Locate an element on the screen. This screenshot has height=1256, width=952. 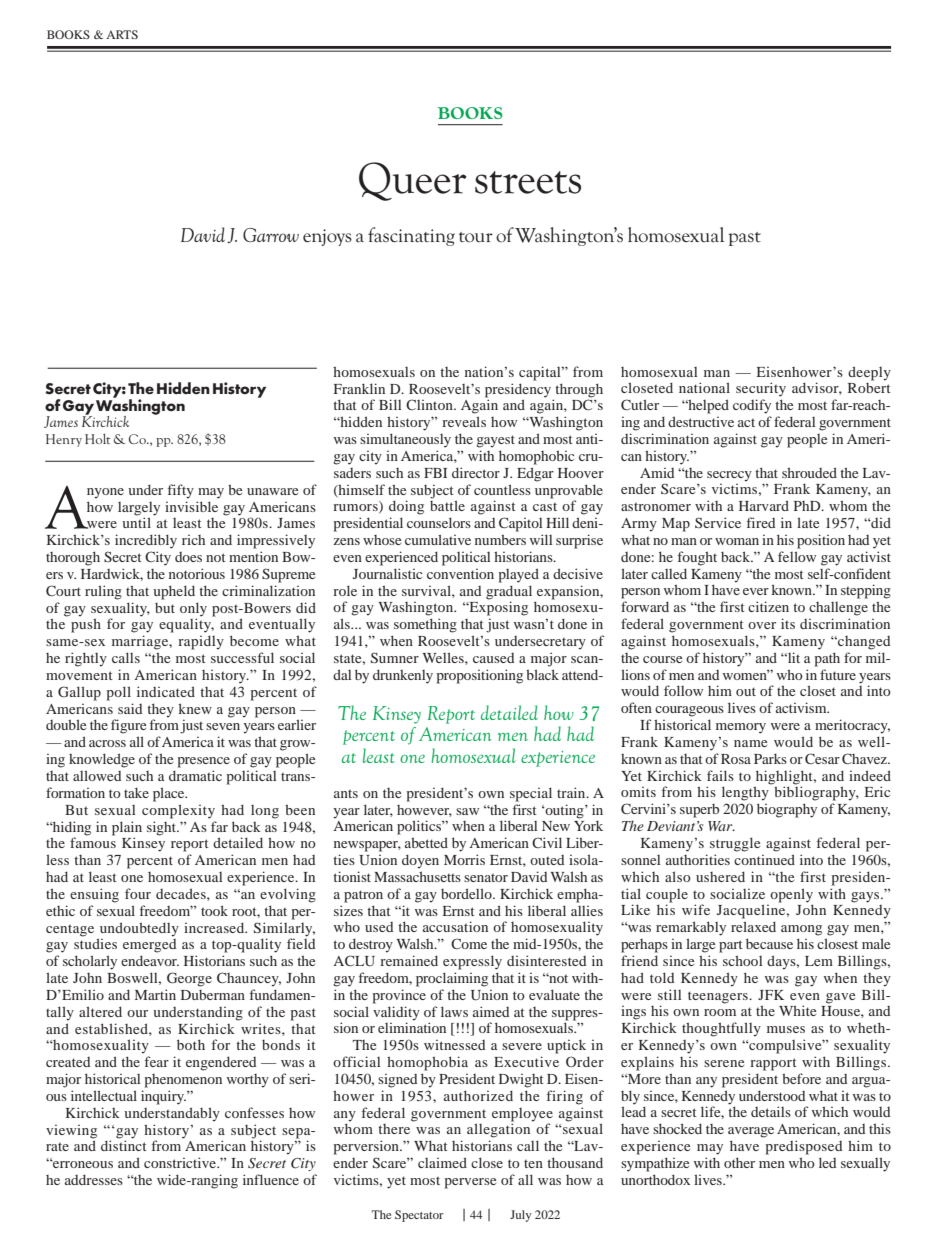
ARTS is located at coordinates (122, 34).
